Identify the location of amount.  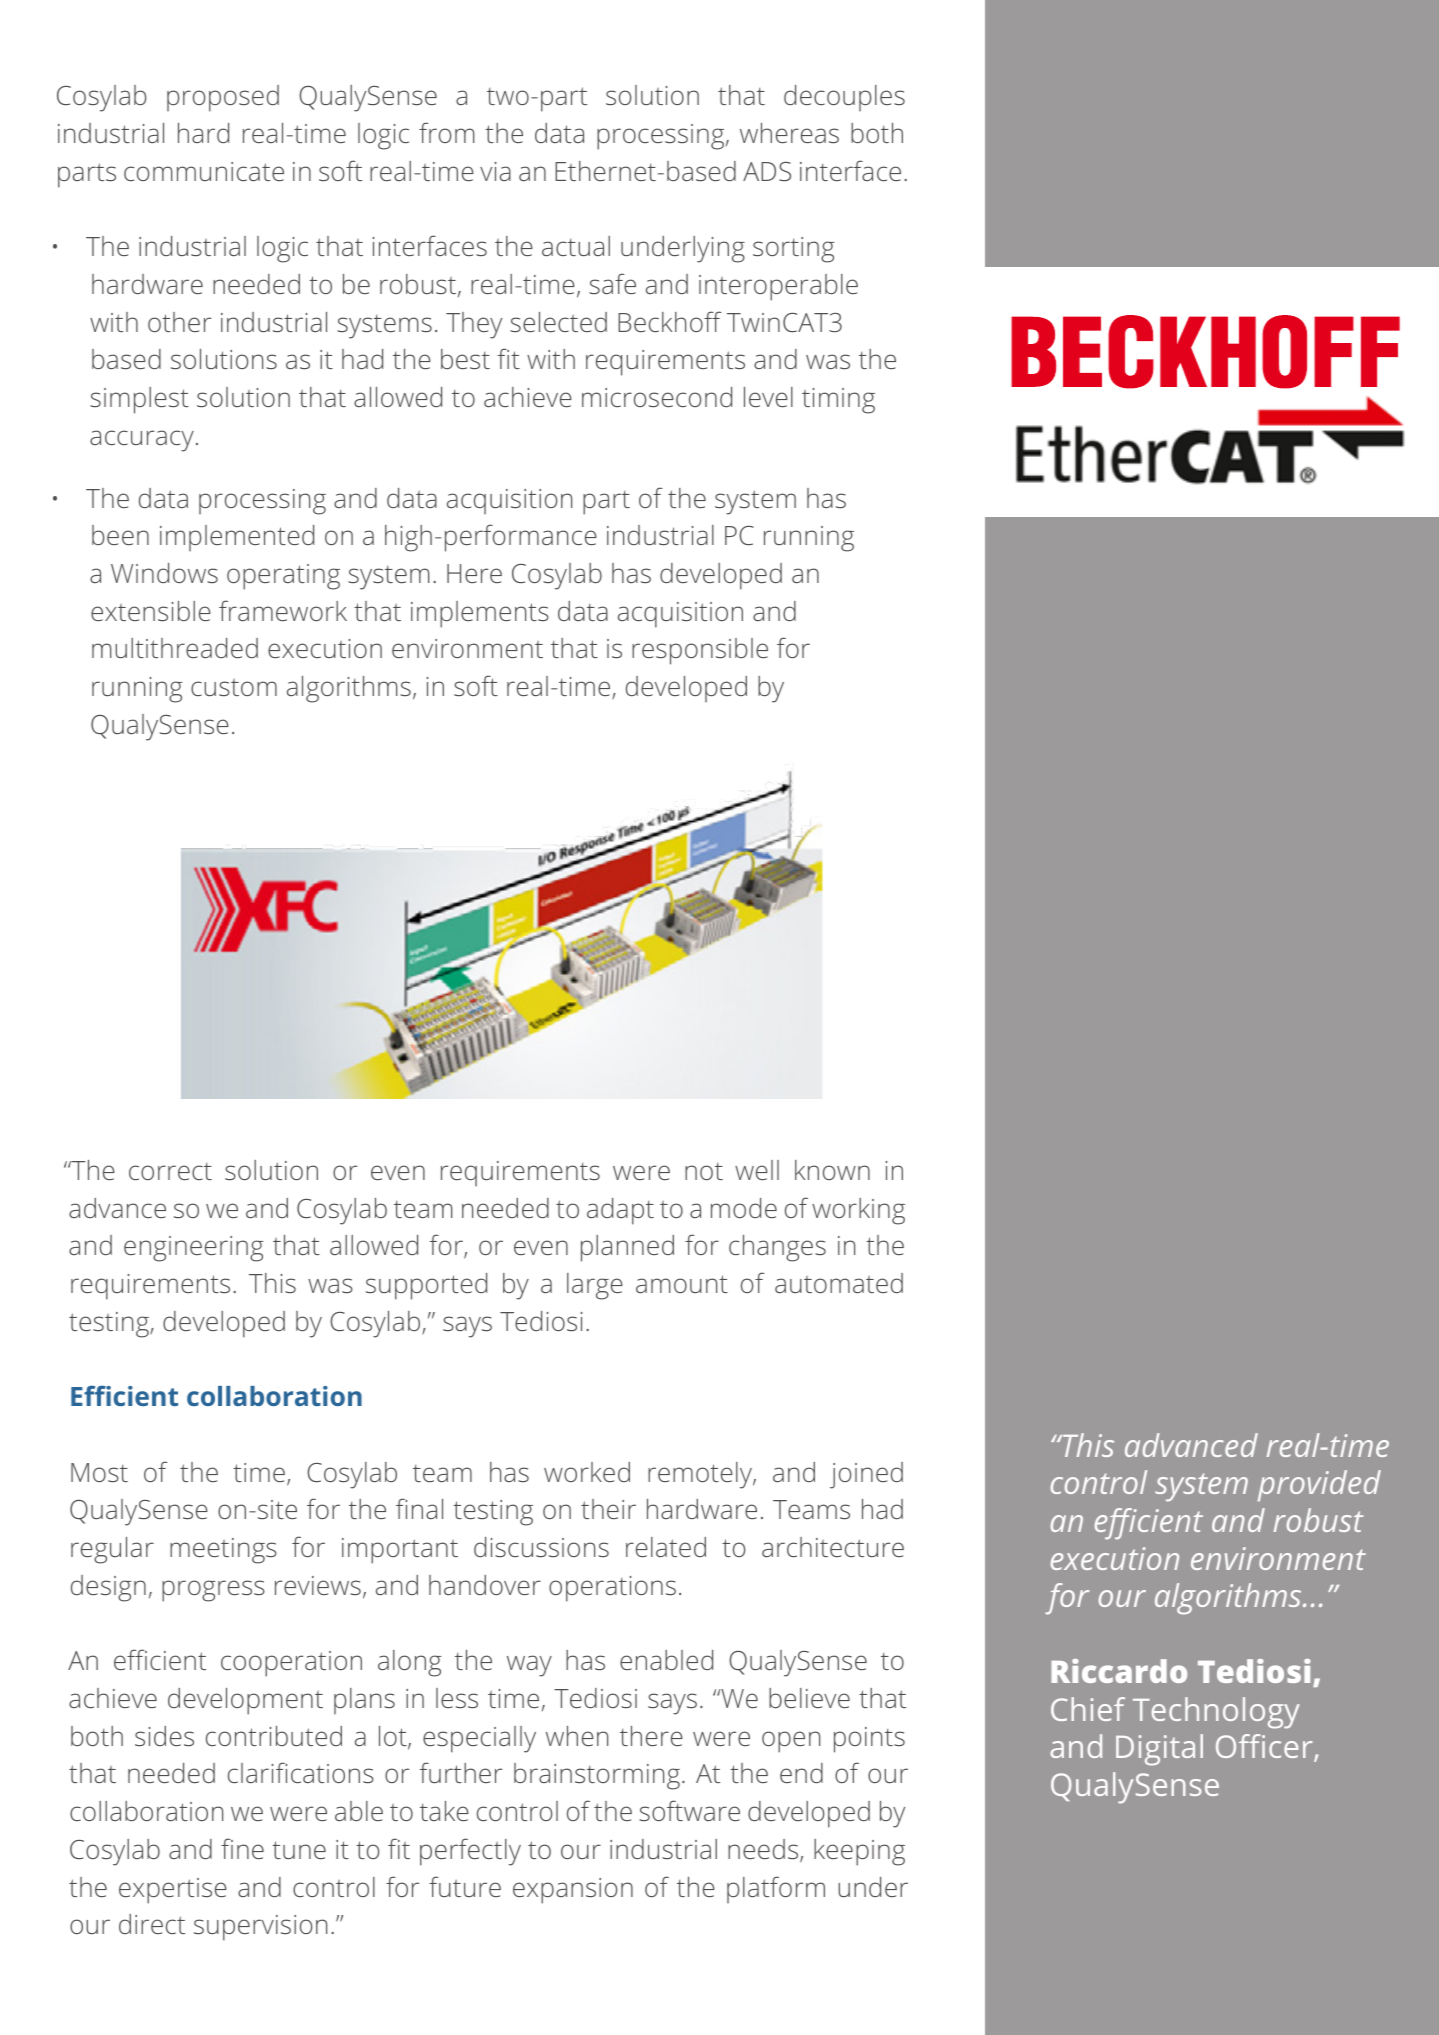
(682, 1284).
